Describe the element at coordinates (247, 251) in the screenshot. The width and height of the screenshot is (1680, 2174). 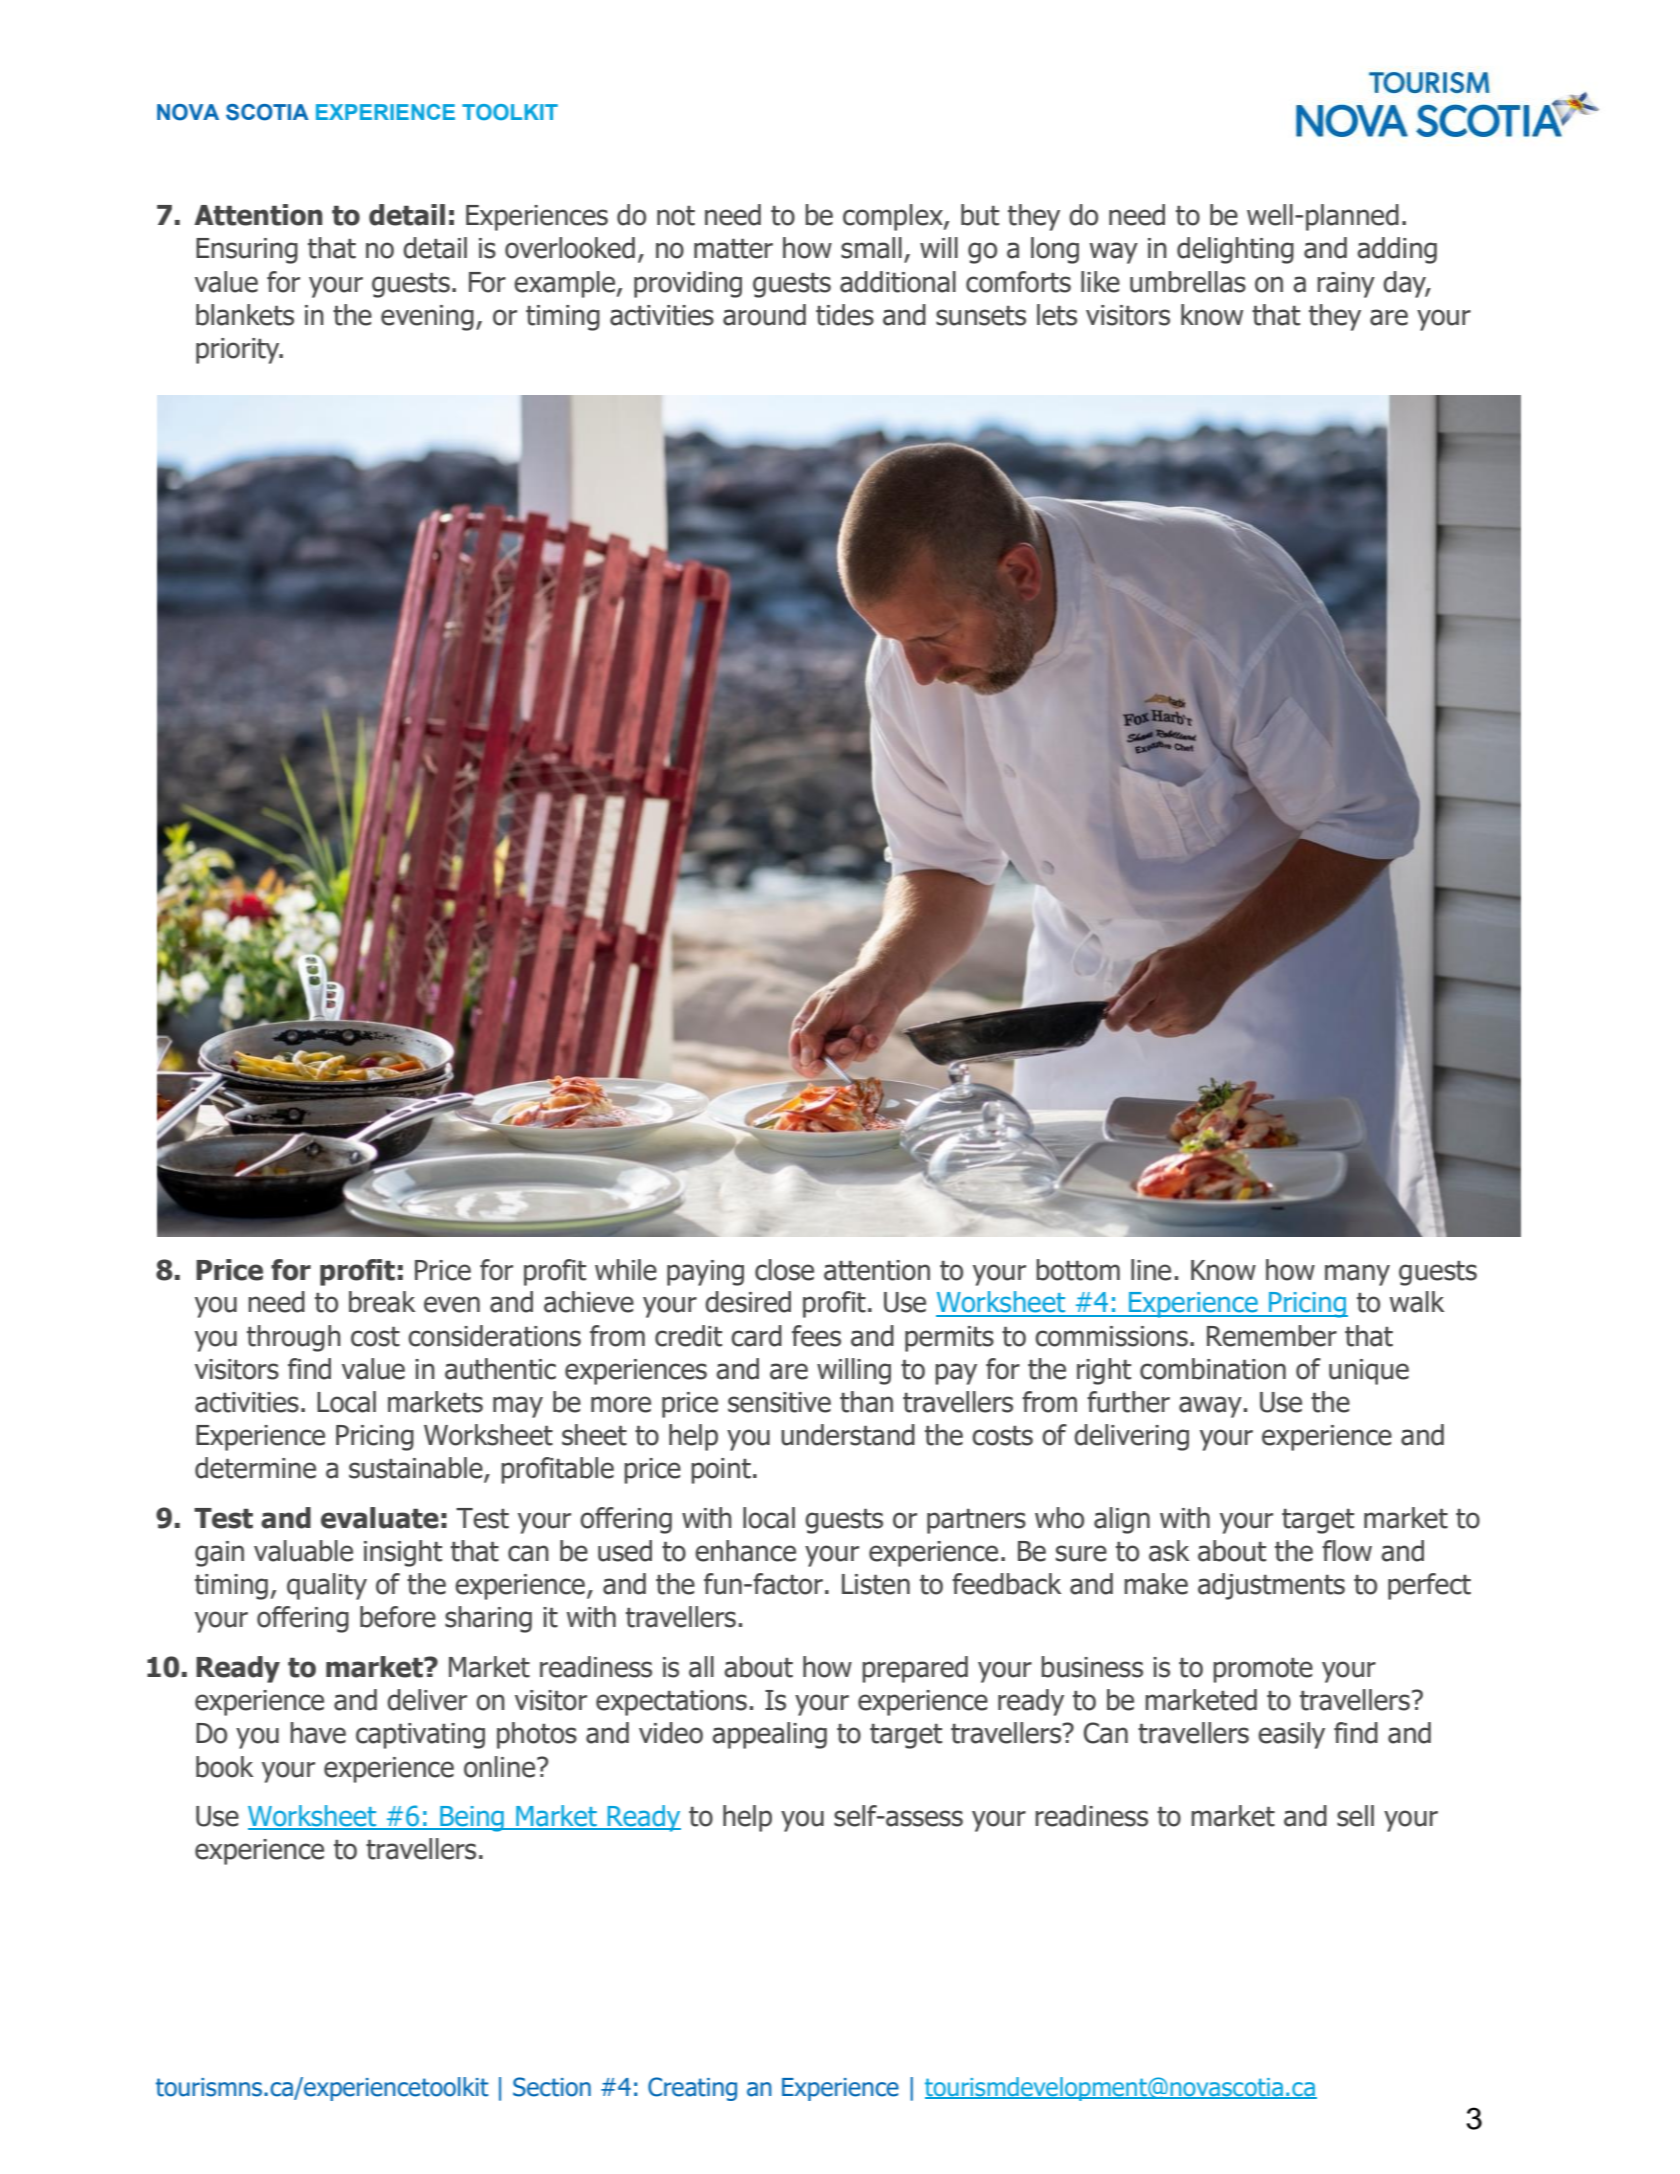
I see `Ensuring` at that location.
